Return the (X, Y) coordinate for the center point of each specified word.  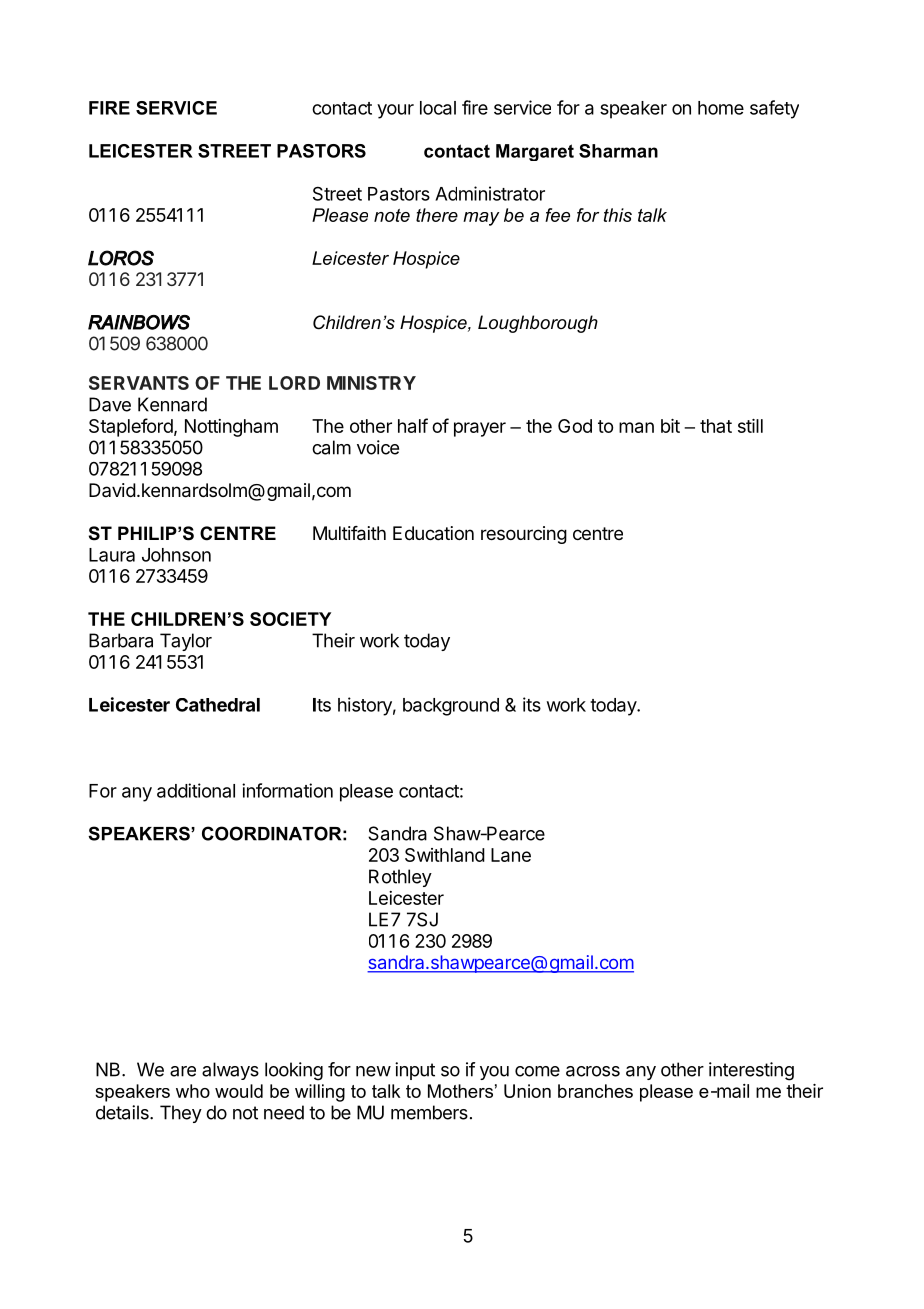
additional (196, 790)
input (415, 1071)
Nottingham (231, 428)
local (438, 108)
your (395, 111)
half (413, 425)
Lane (511, 855)
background (451, 707)
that (716, 426)
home (721, 108)
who (193, 1091)
